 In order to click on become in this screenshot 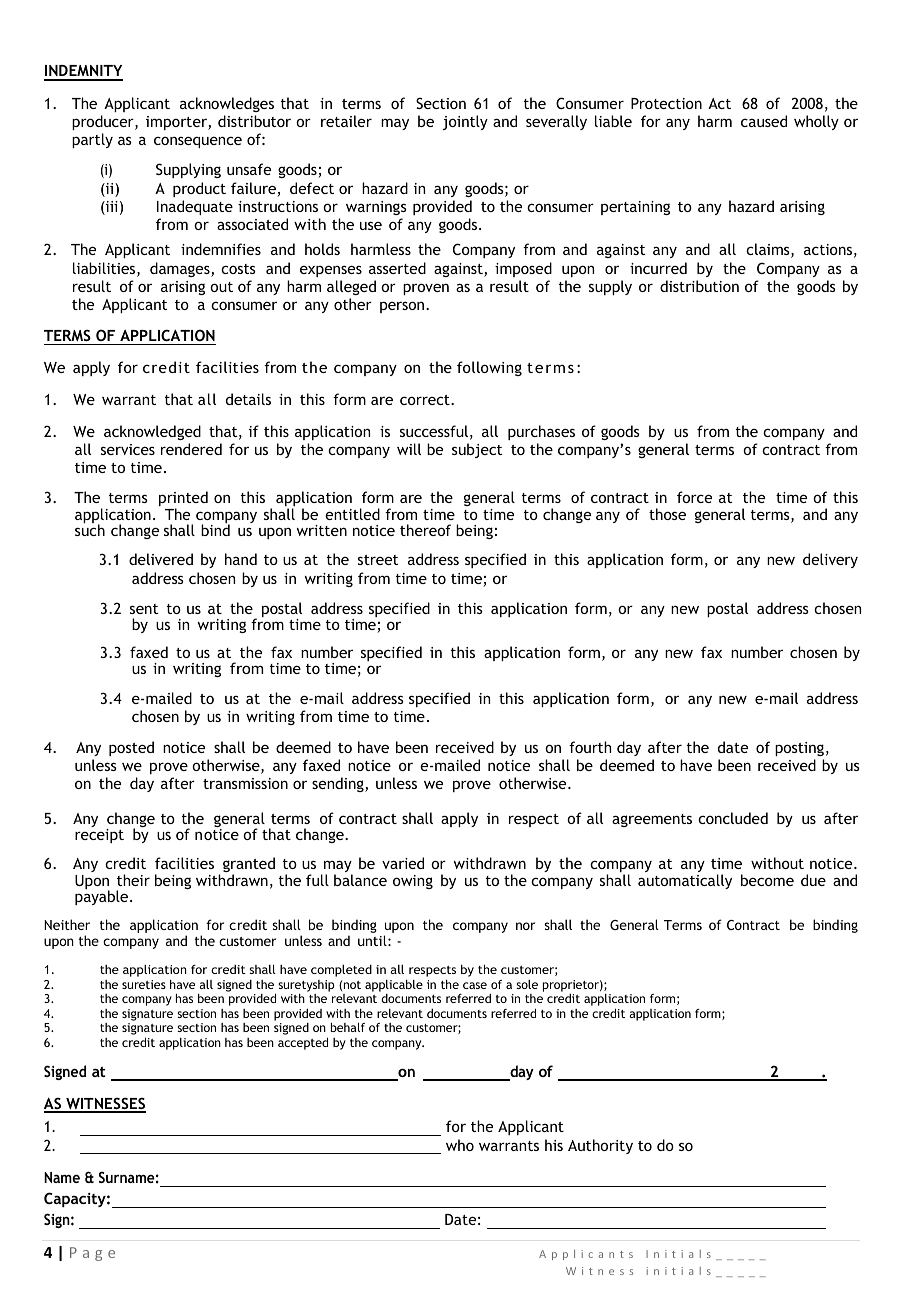, I will do `click(767, 880)`.
